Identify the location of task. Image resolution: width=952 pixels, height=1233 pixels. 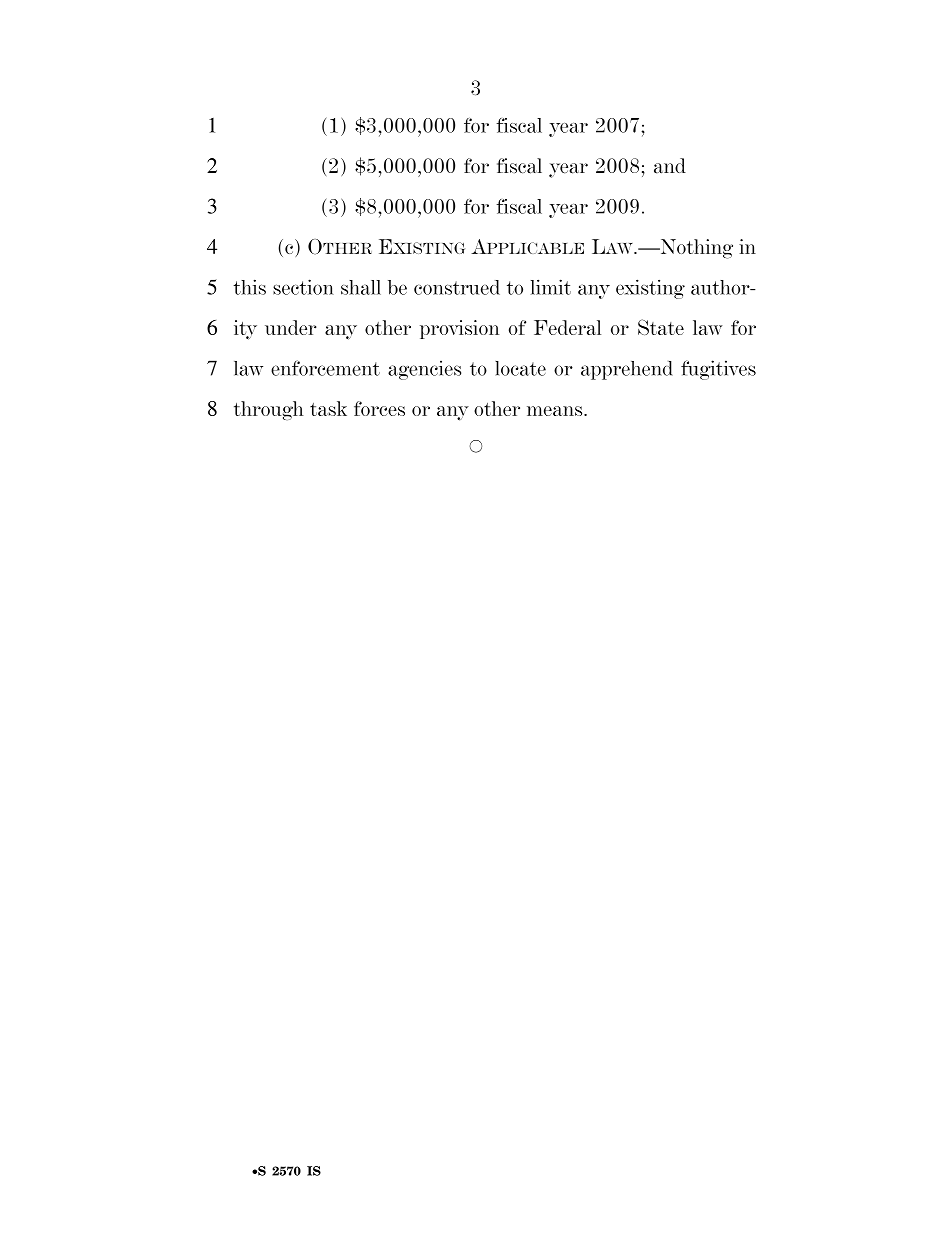
(328, 408).
